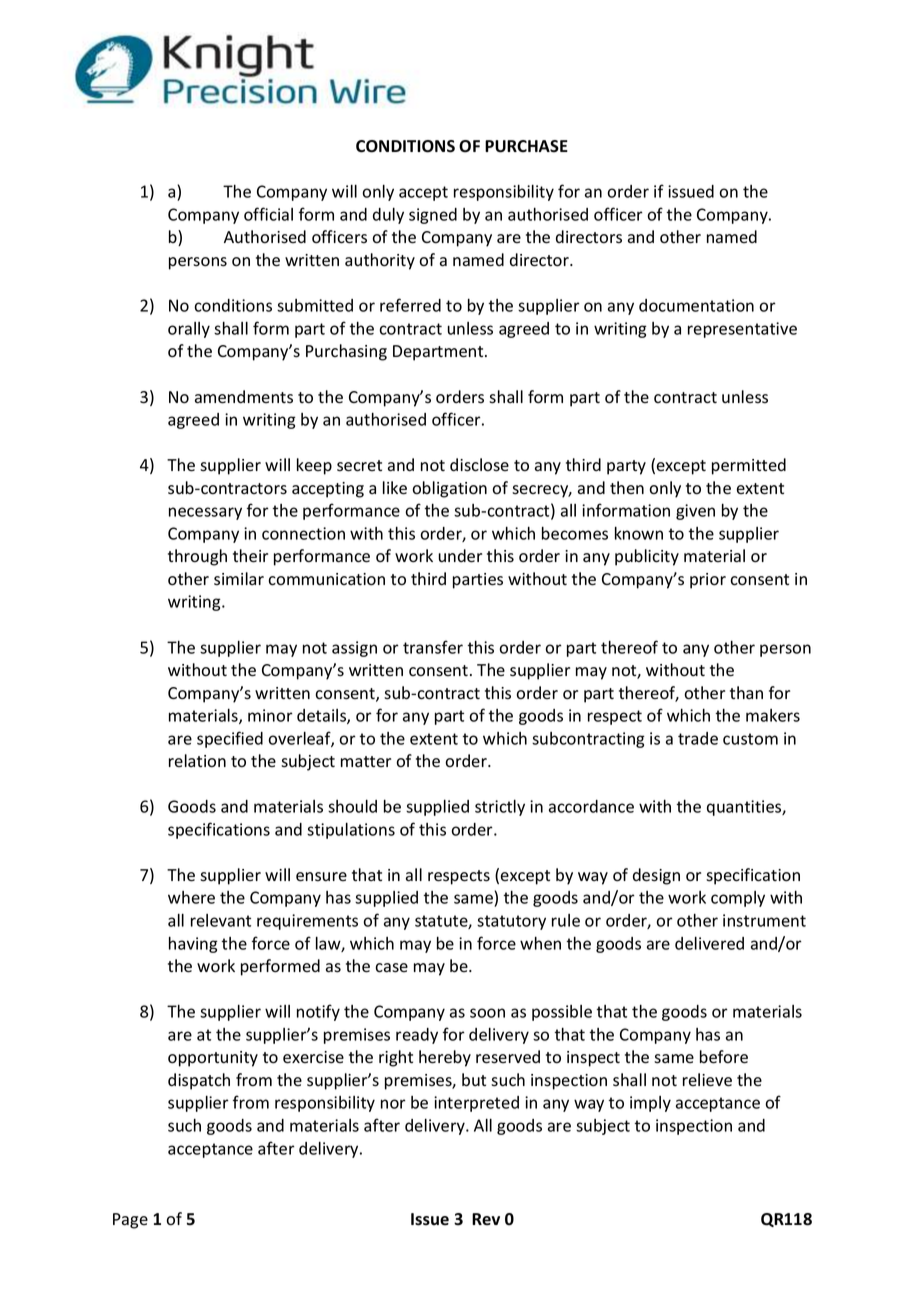 Image resolution: width=924 pixels, height=1309 pixels. Describe the element at coordinates (479, 465) in the screenshot. I see `disclose` at that location.
